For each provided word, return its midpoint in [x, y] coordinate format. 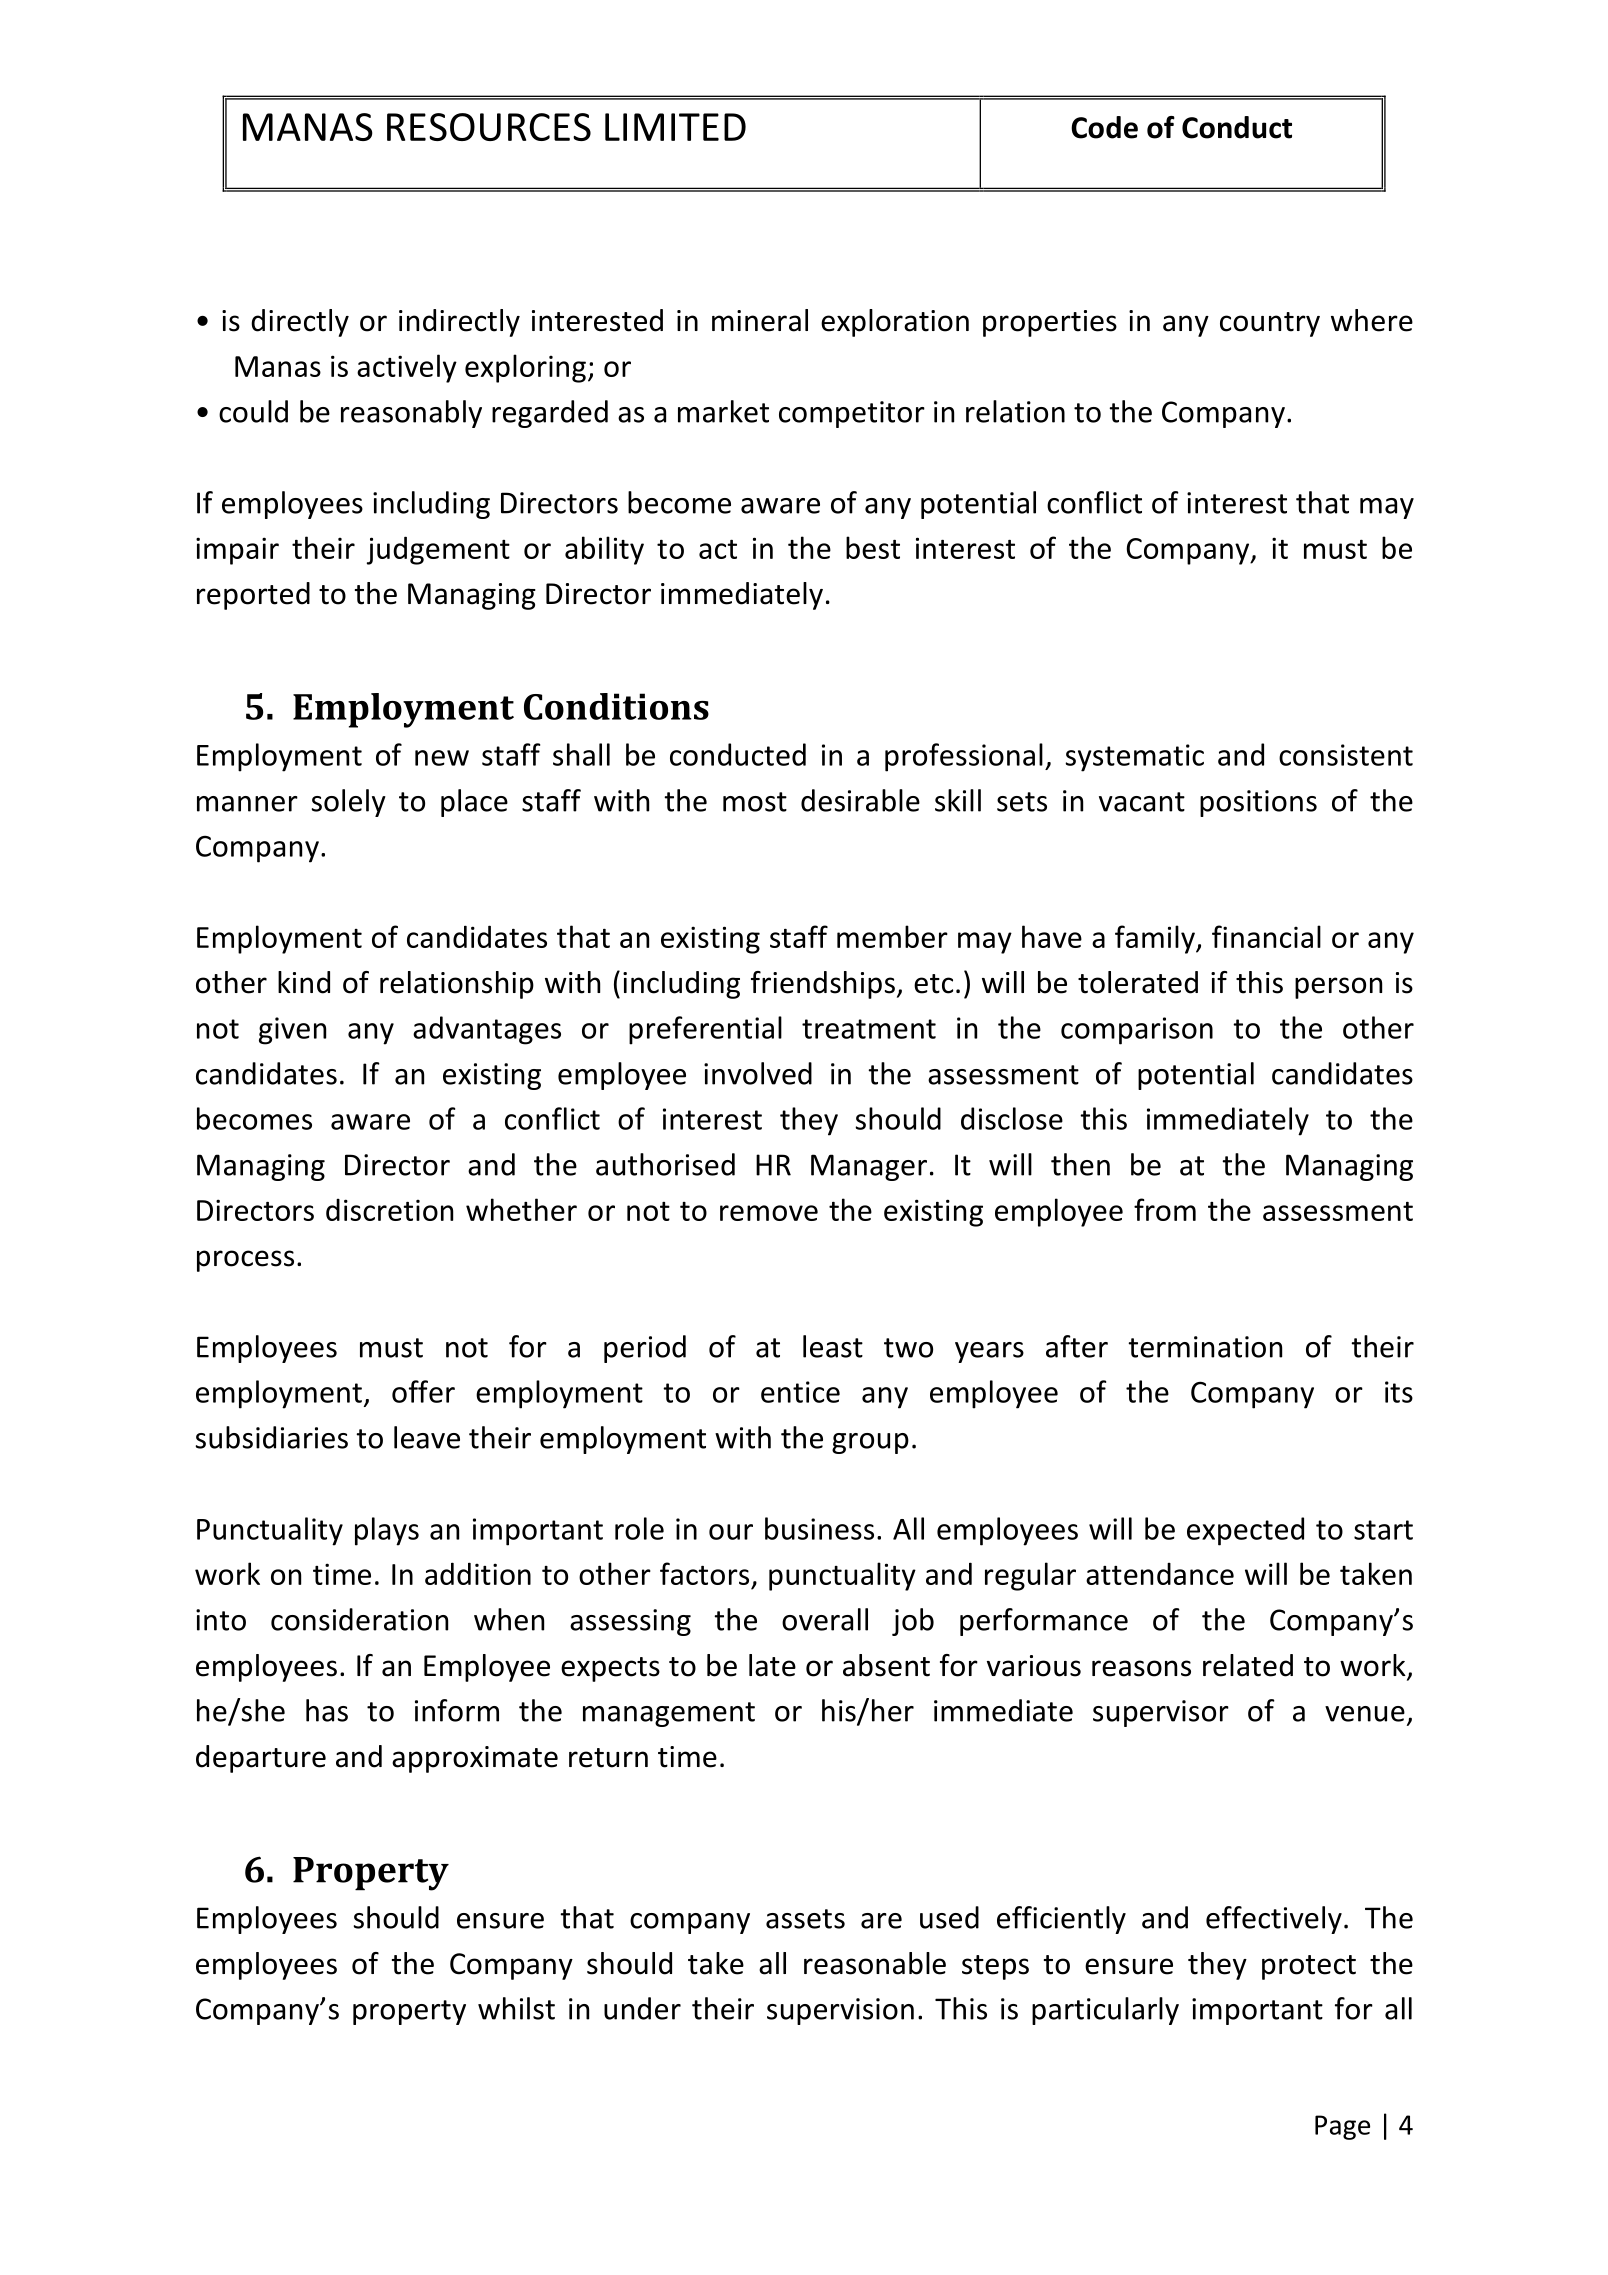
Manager [869, 1167]
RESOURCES [489, 127]
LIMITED [675, 127]
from [1165, 1209]
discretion [389, 1209]
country [1270, 324]
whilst [516, 2008]
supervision [840, 2011]
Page [1342, 2127]
